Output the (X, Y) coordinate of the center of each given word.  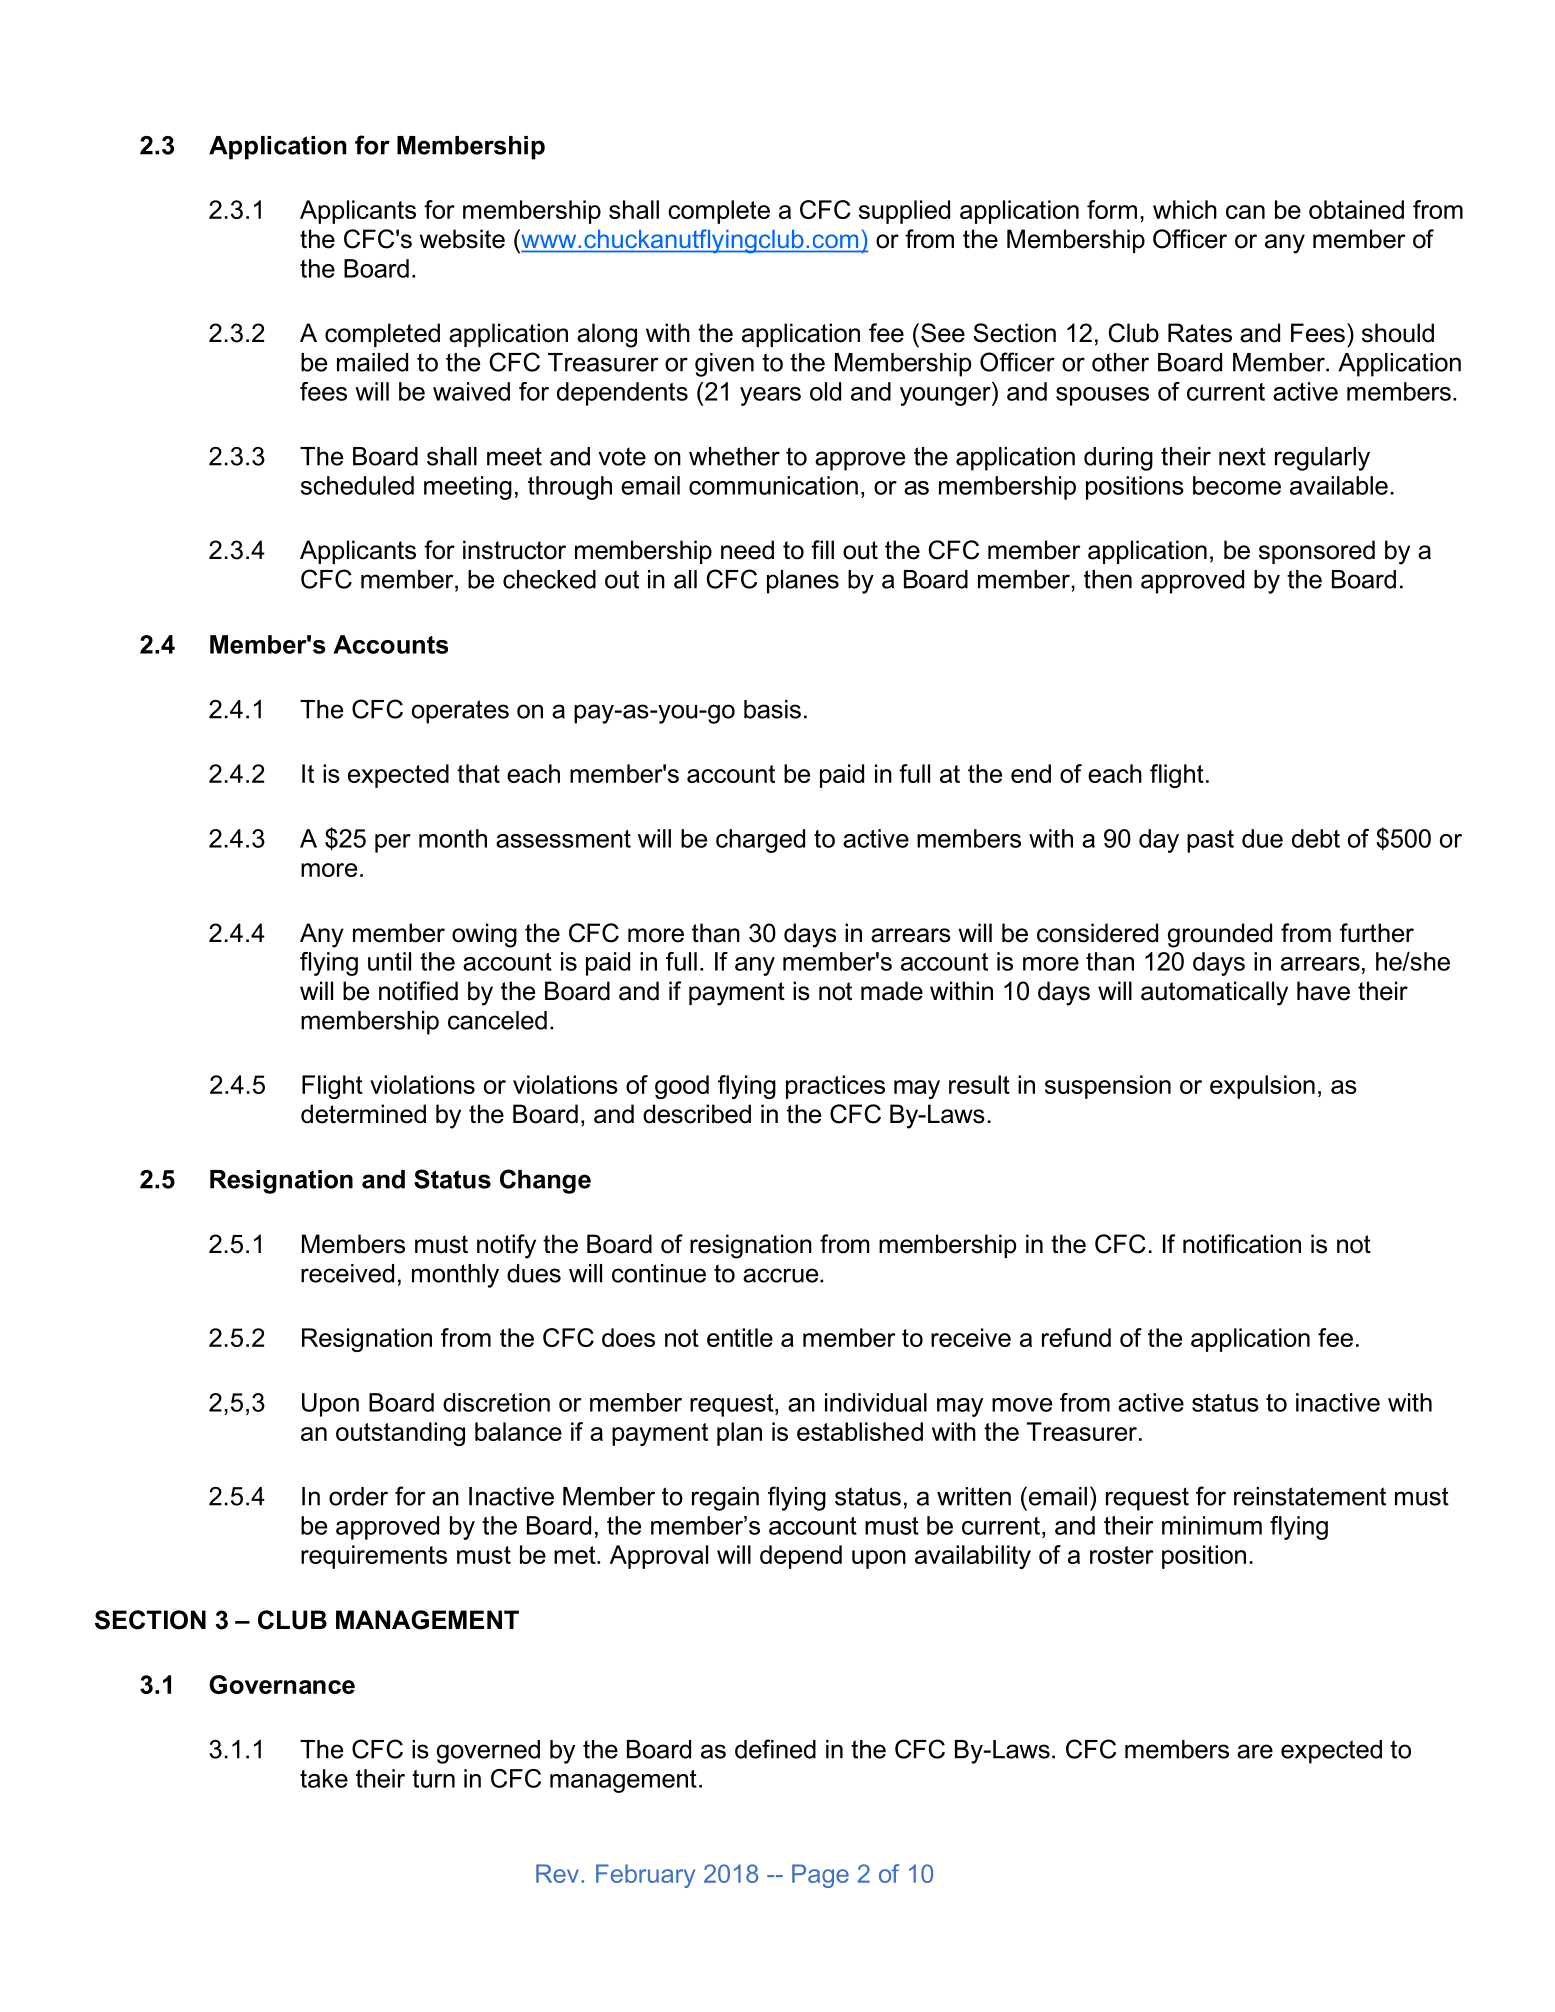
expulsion (1262, 1087)
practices (835, 1087)
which (1185, 209)
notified (418, 991)
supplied (904, 212)
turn (433, 1779)
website (462, 239)
